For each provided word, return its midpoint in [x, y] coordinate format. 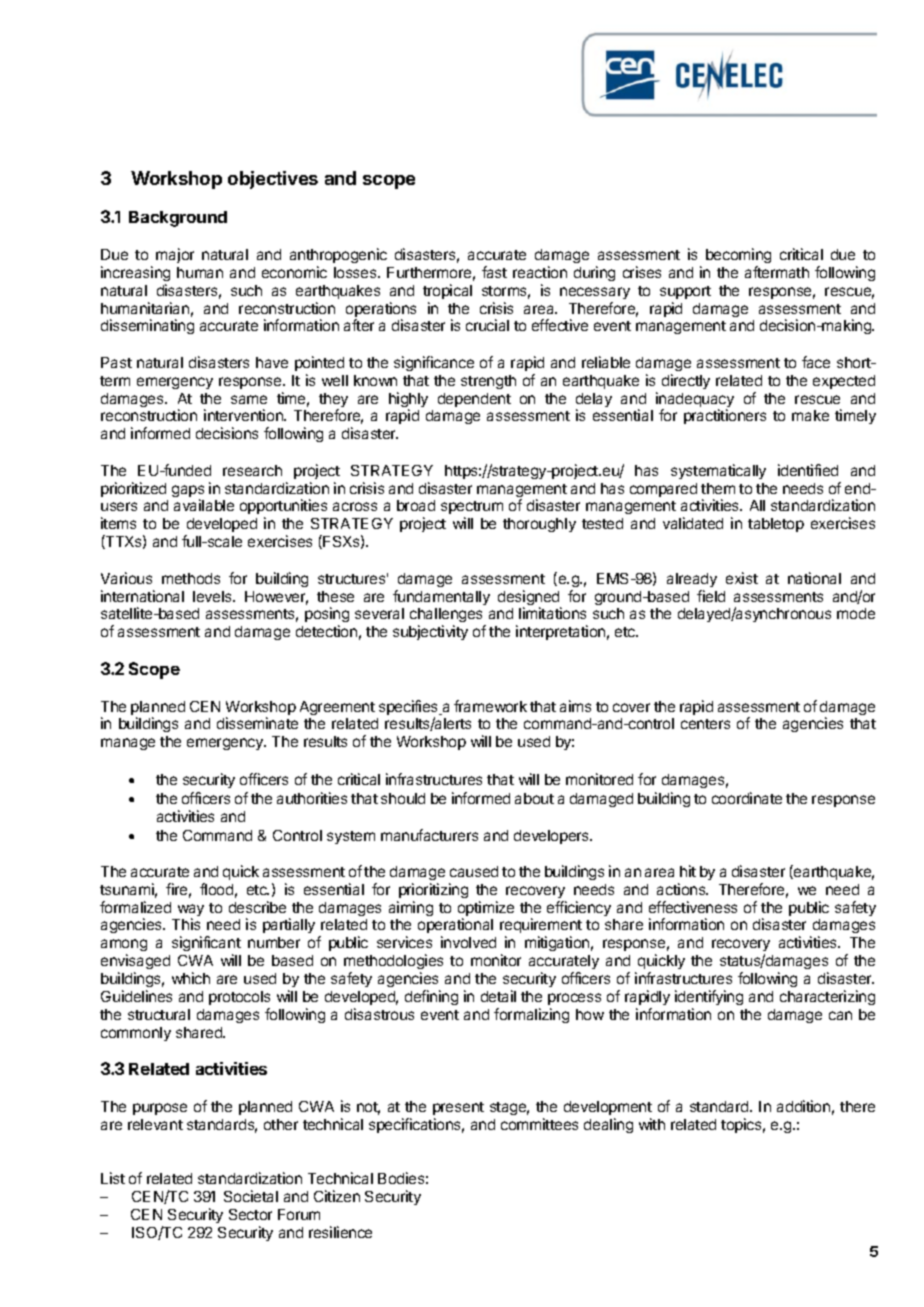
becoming [738, 255]
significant [206, 945]
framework [490, 706]
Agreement [337, 708]
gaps [188, 492]
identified [808, 470]
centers [705, 724]
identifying [709, 997]
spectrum [472, 509]
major [175, 255]
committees [539, 1124]
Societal [251, 1196]
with [652, 1124]
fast [494, 272]
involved [468, 942]
